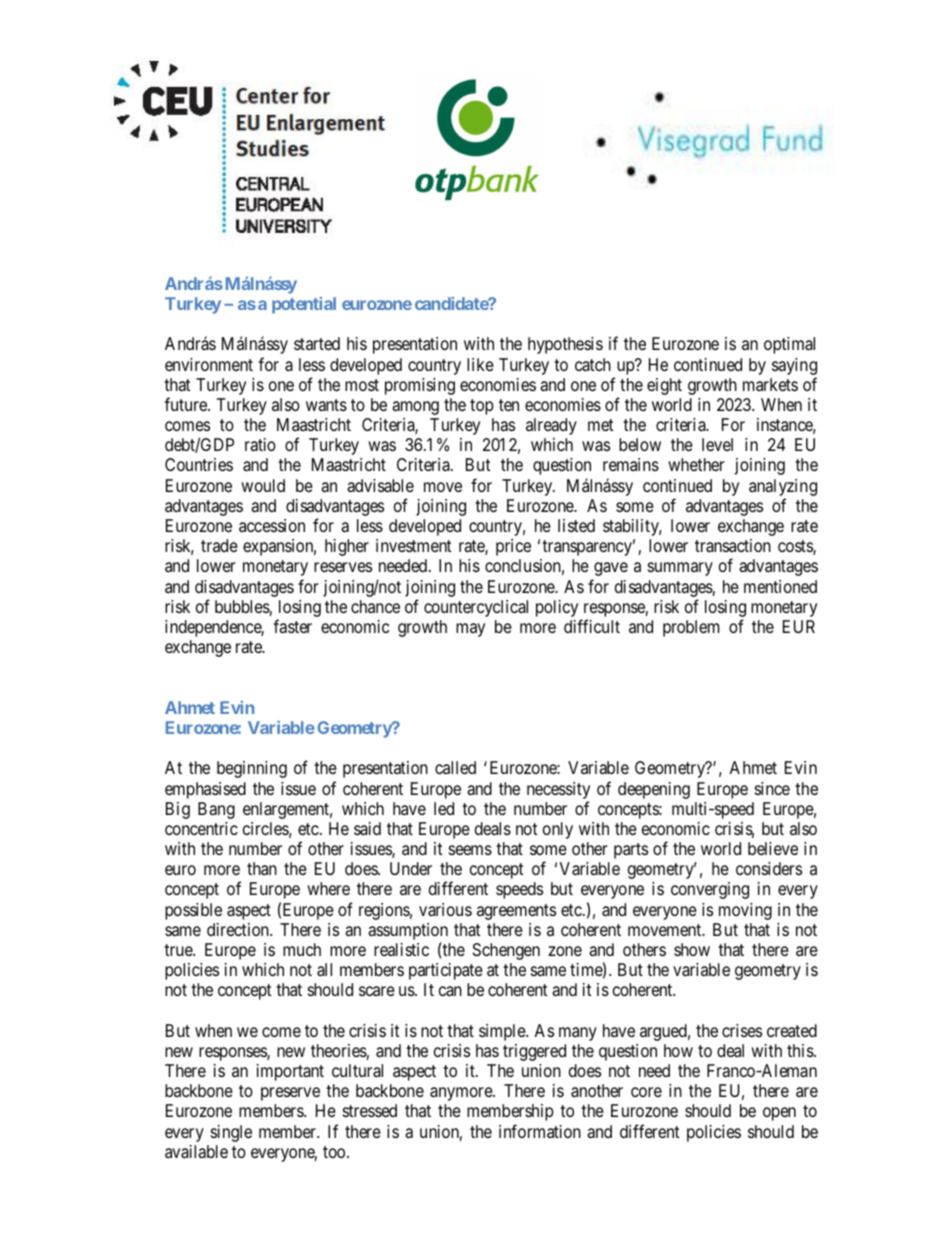 The height and width of the screenshot is (1233, 952). I want to click on information, so click(540, 1131).
